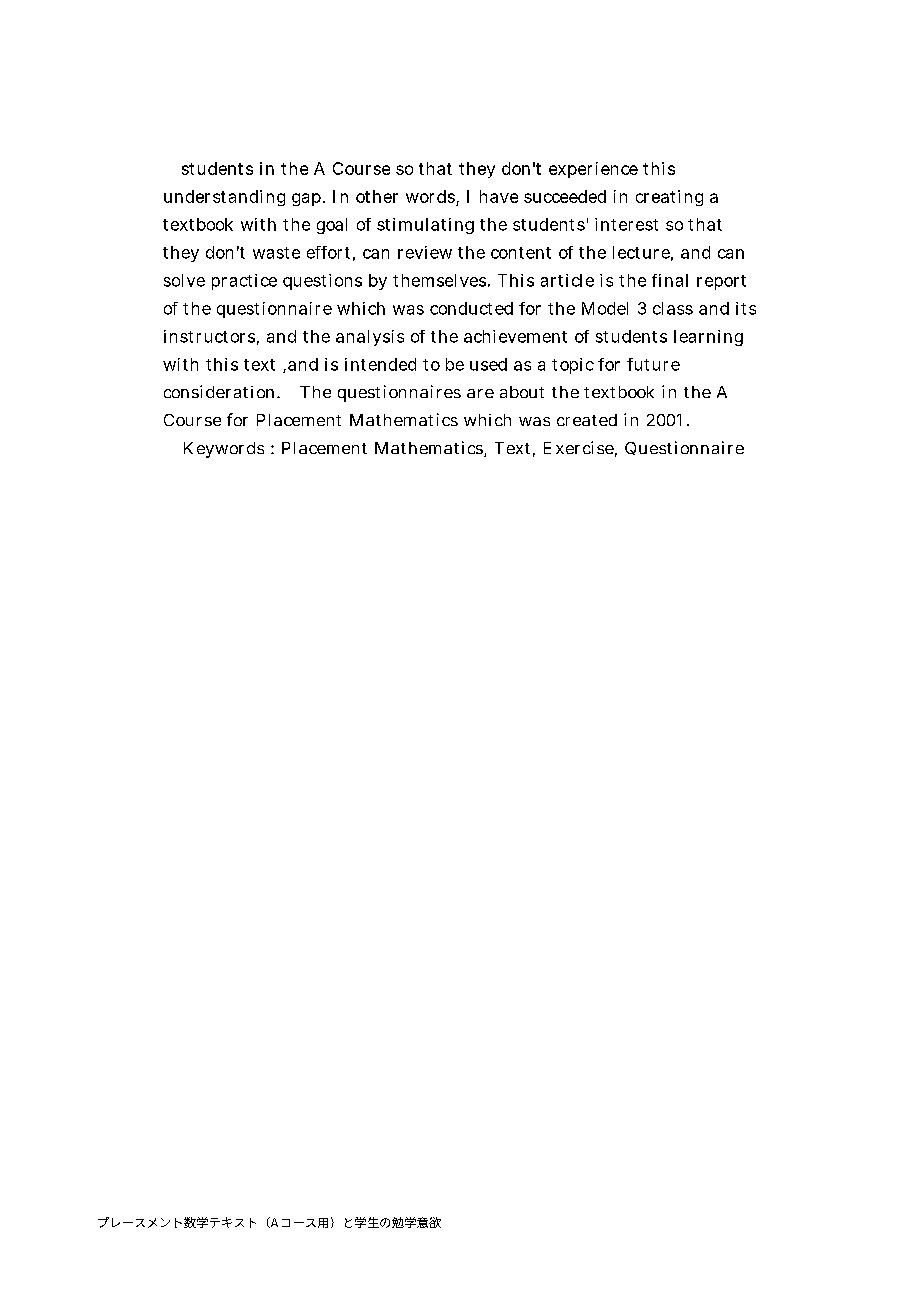  Describe the element at coordinates (224, 198) in the screenshot. I see `understanding` at that location.
